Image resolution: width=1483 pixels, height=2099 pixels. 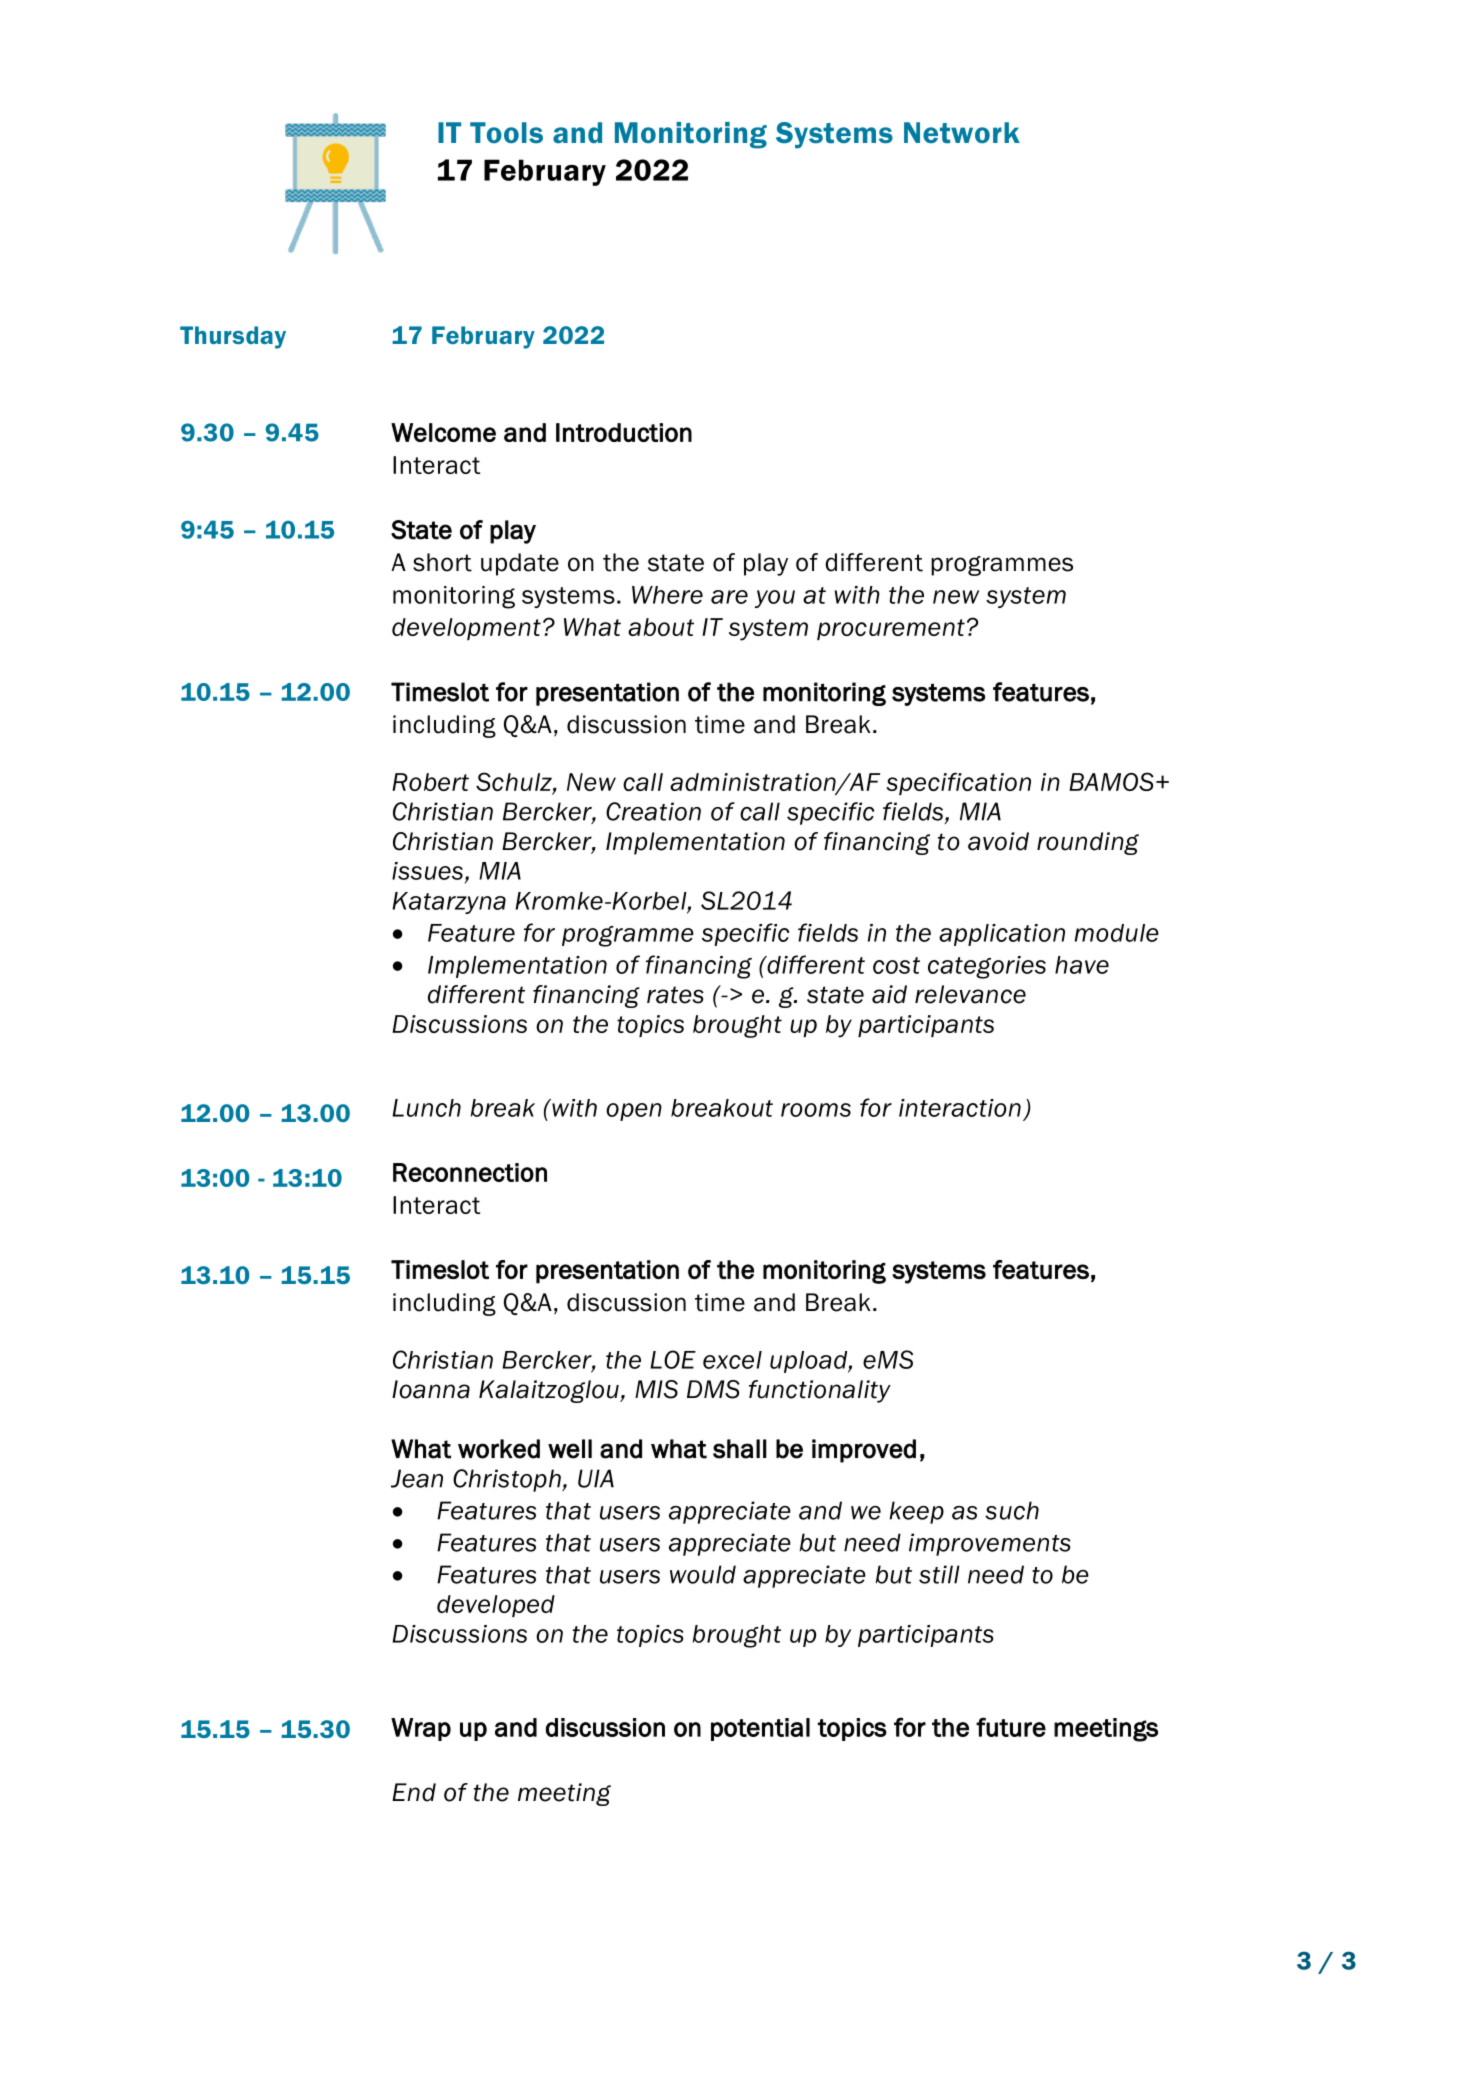 What do you see at coordinates (816, 1110) in the document?
I see `rooms` at bounding box center [816, 1110].
